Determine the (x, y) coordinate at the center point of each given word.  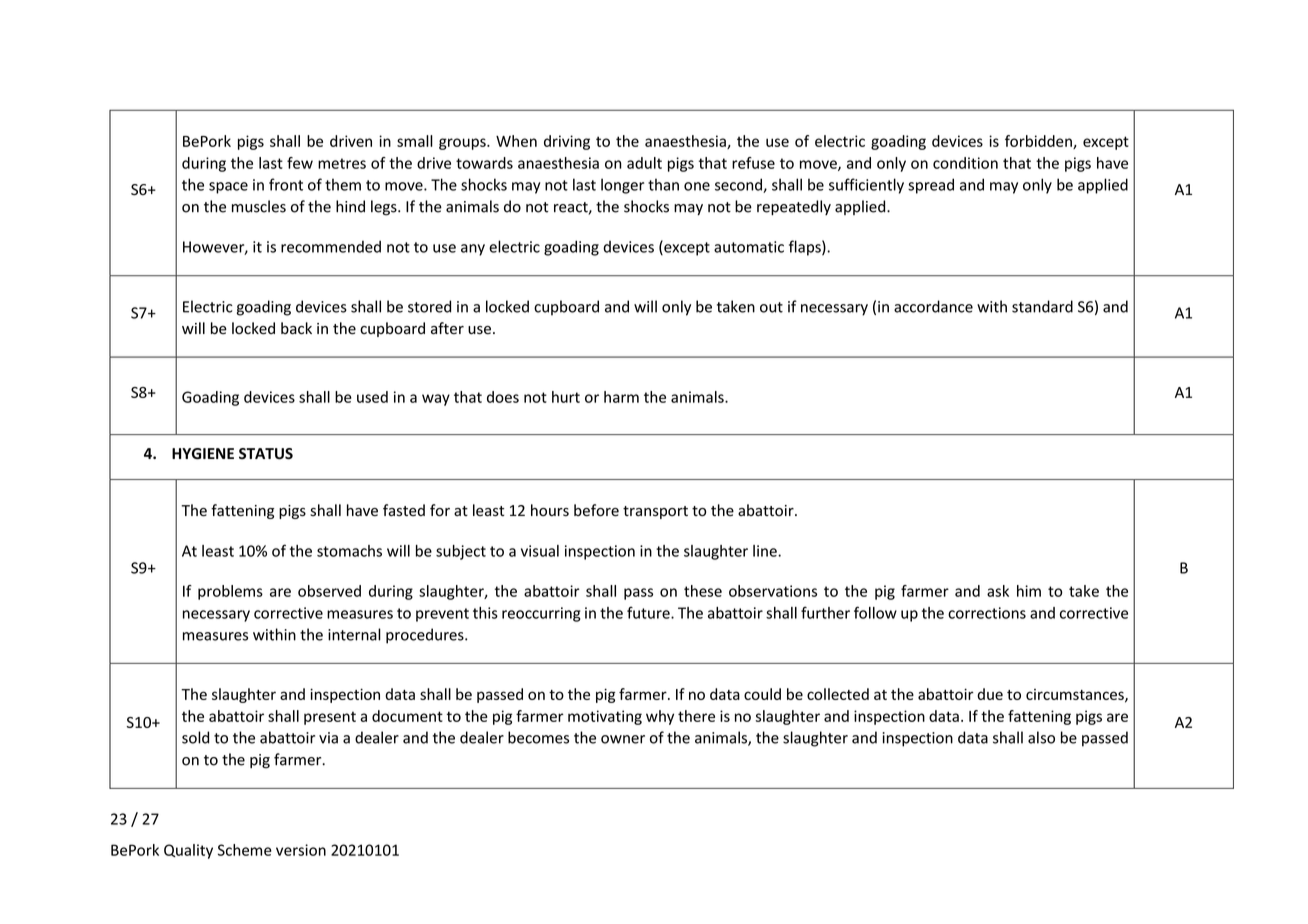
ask (998, 591)
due (990, 694)
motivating (605, 717)
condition (965, 163)
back (296, 328)
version (301, 850)
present (330, 718)
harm (621, 397)
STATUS (266, 454)
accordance (933, 306)
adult (644, 163)
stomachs (349, 551)
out (771, 307)
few (300, 163)
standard (1042, 306)
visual (540, 551)
